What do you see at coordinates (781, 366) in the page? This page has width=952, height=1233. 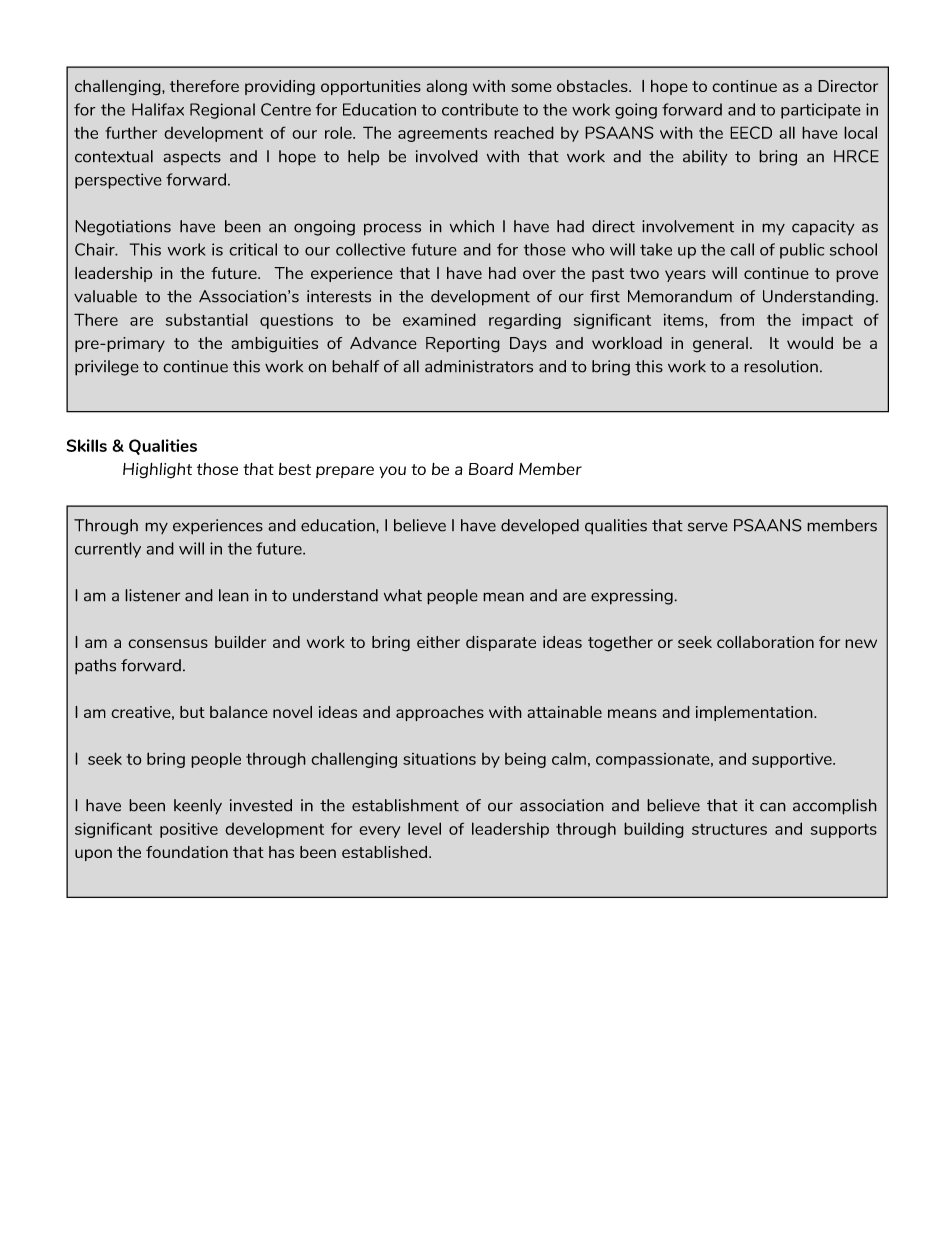 I see `resolution` at bounding box center [781, 366].
